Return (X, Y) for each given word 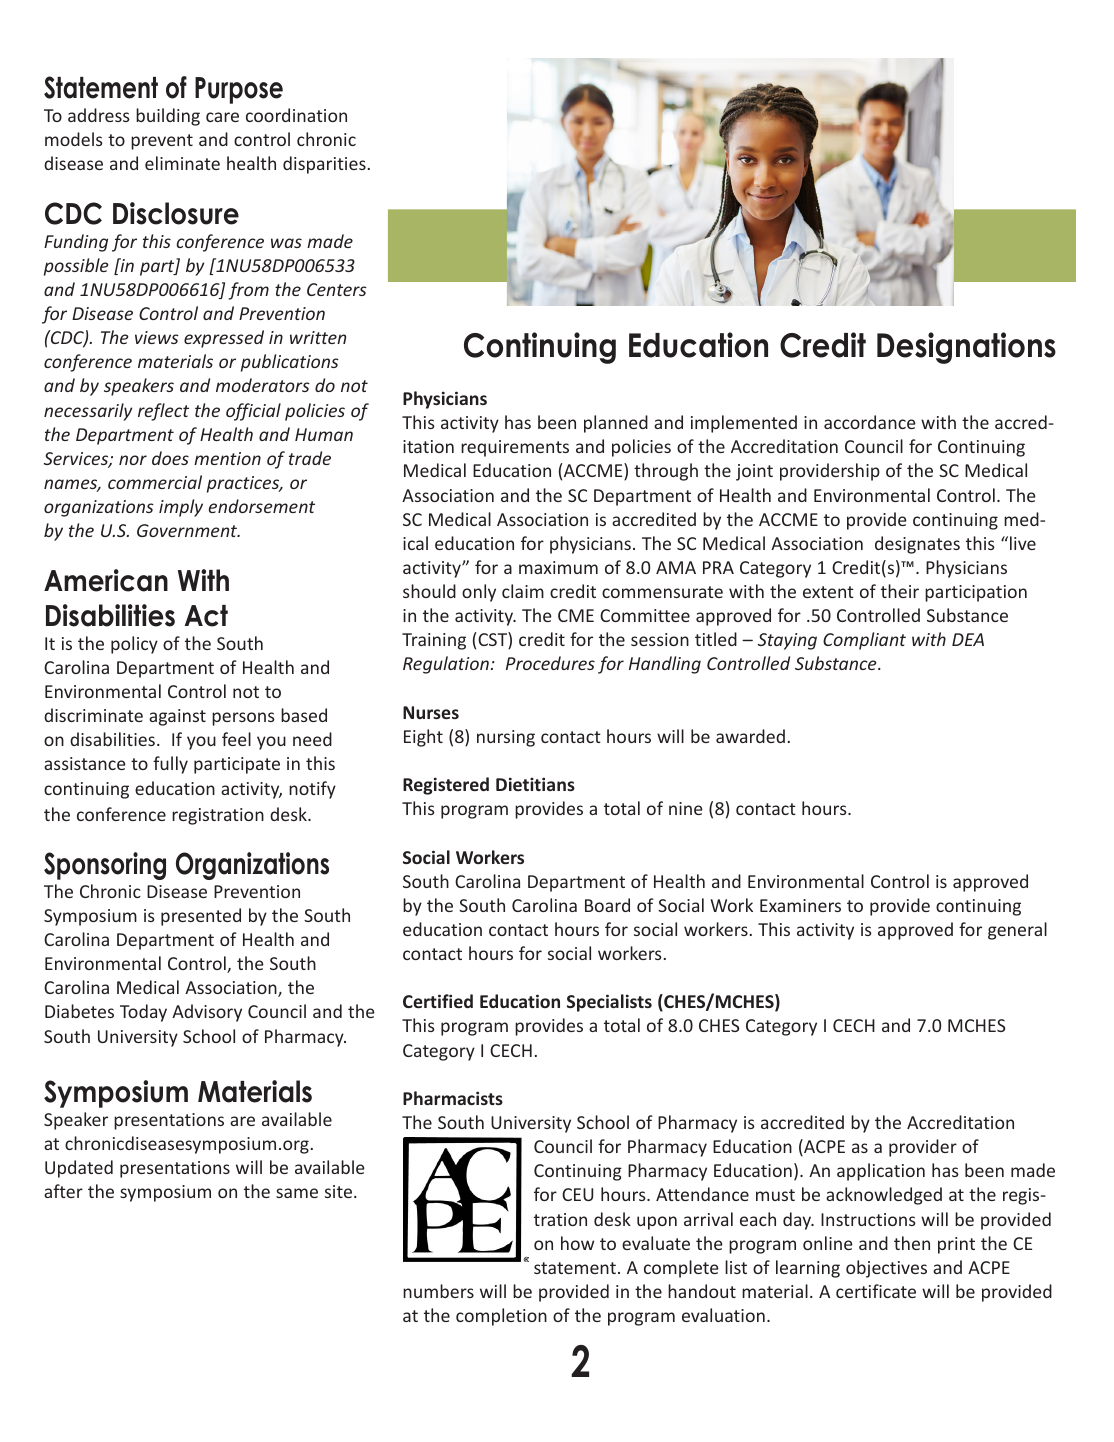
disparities (324, 165)
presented (201, 917)
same (297, 1193)
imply (181, 508)
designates (917, 545)
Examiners (800, 905)
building (168, 117)
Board (607, 905)
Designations (966, 348)
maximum (558, 567)
